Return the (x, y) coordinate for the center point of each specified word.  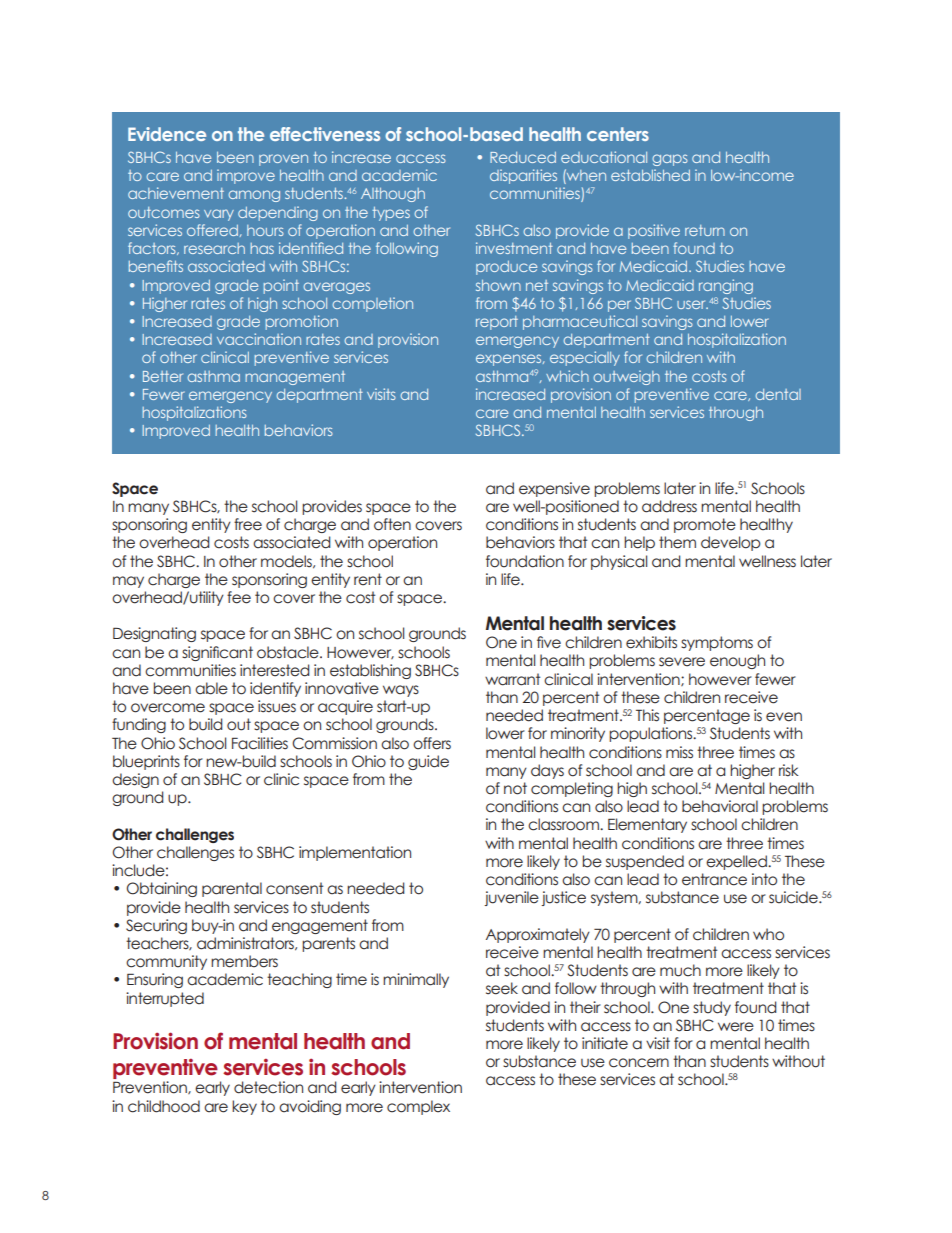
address (669, 506)
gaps (670, 160)
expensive (554, 489)
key (244, 1107)
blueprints (146, 762)
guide (428, 762)
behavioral (720, 806)
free (248, 524)
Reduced (523, 157)
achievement (176, 193)
